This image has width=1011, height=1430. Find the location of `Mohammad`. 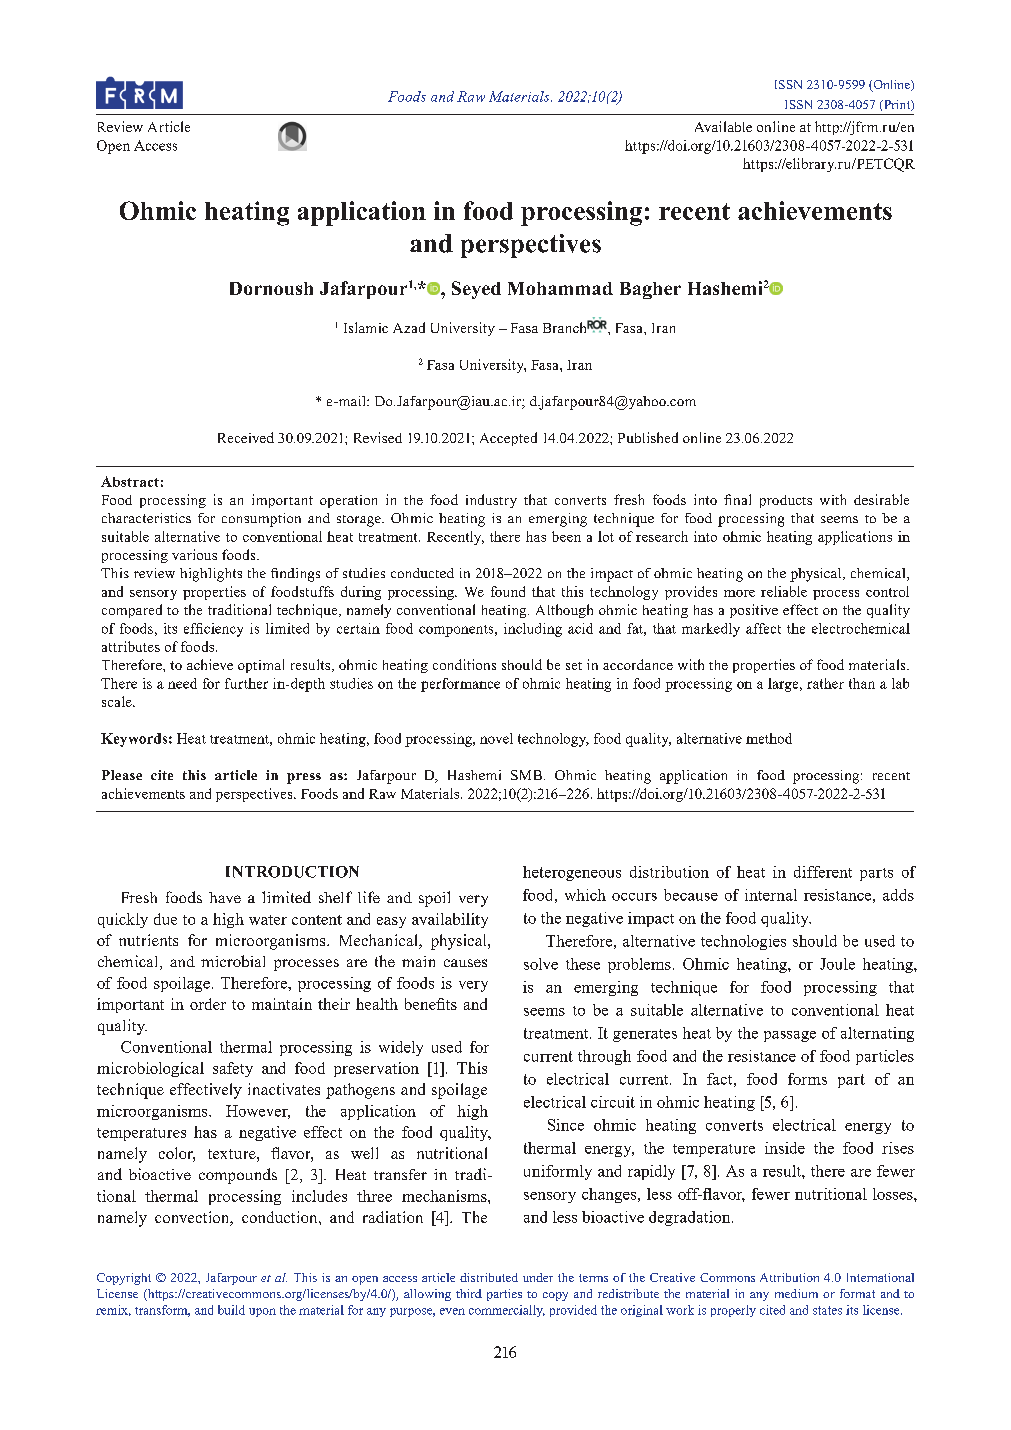

Mohammad is located at coordinates (560, 288).
